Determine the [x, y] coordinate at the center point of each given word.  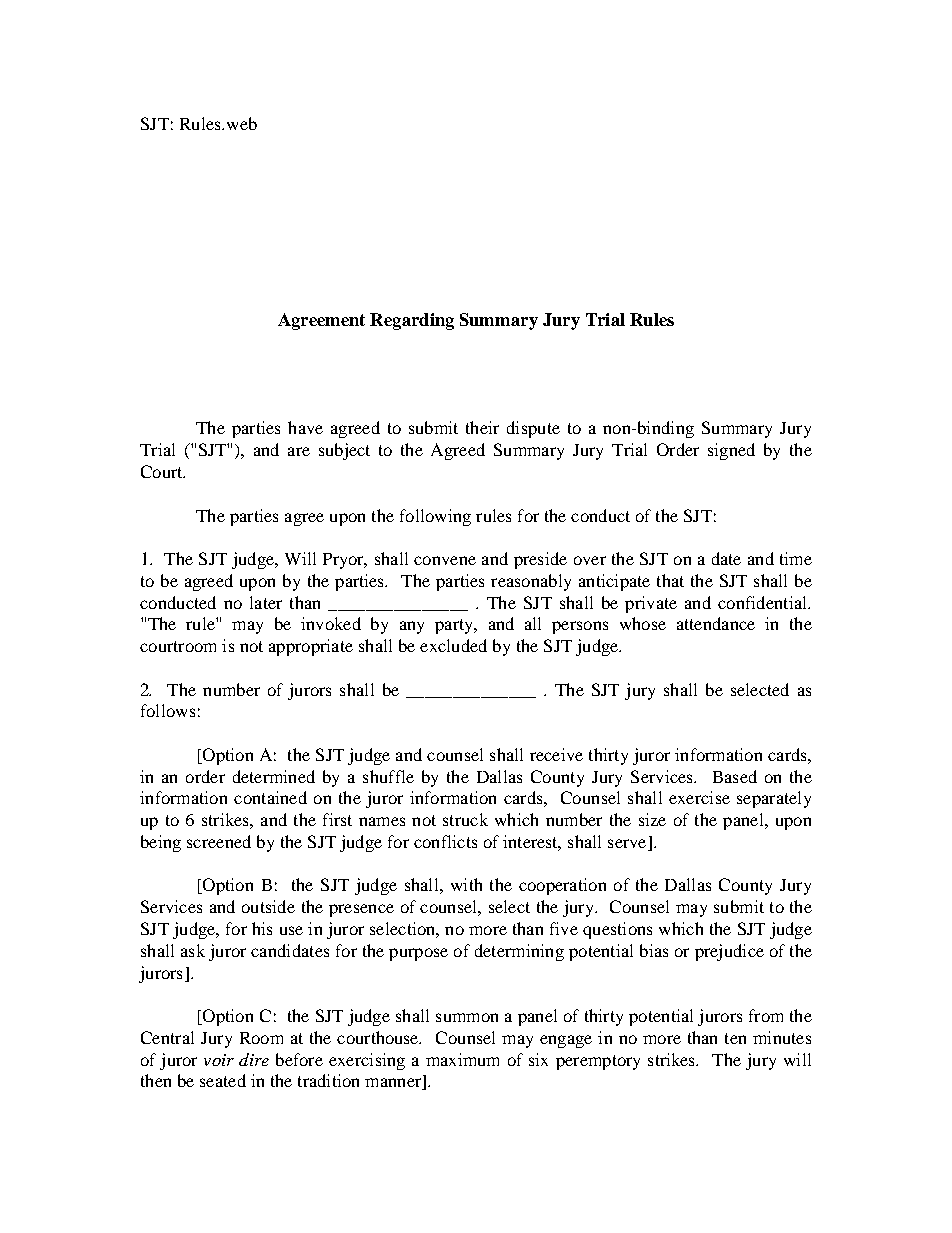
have [305, 427]
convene [445, 560]
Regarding [412, 321]
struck [465, 819]
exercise [699, 797]
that [670, 580]
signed [731, 451]
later [266, 602]
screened [219, 841]
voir [219, 1060]
